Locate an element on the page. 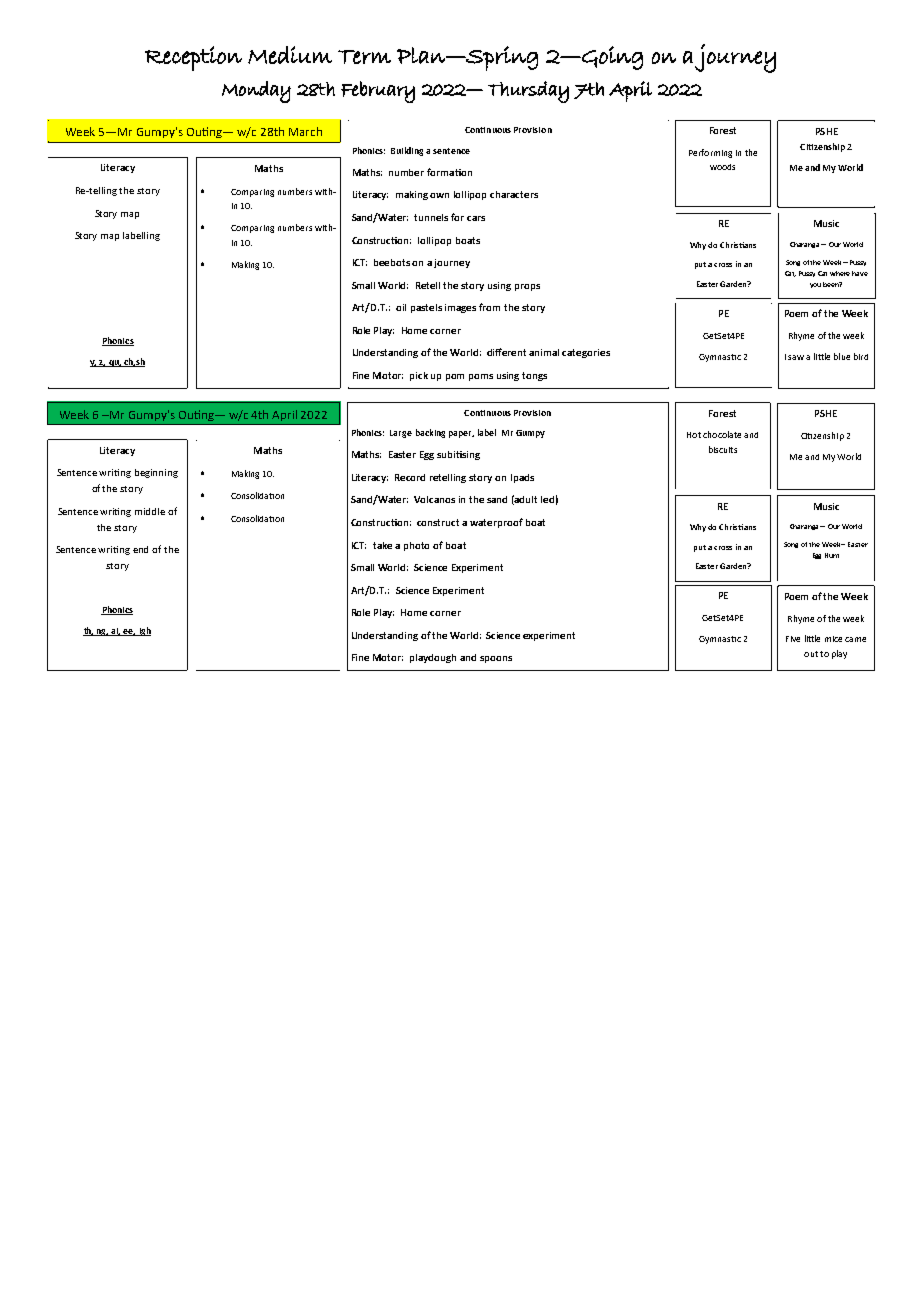 This document has height=1308, width=924. March is located at coordinates (305, 131).
